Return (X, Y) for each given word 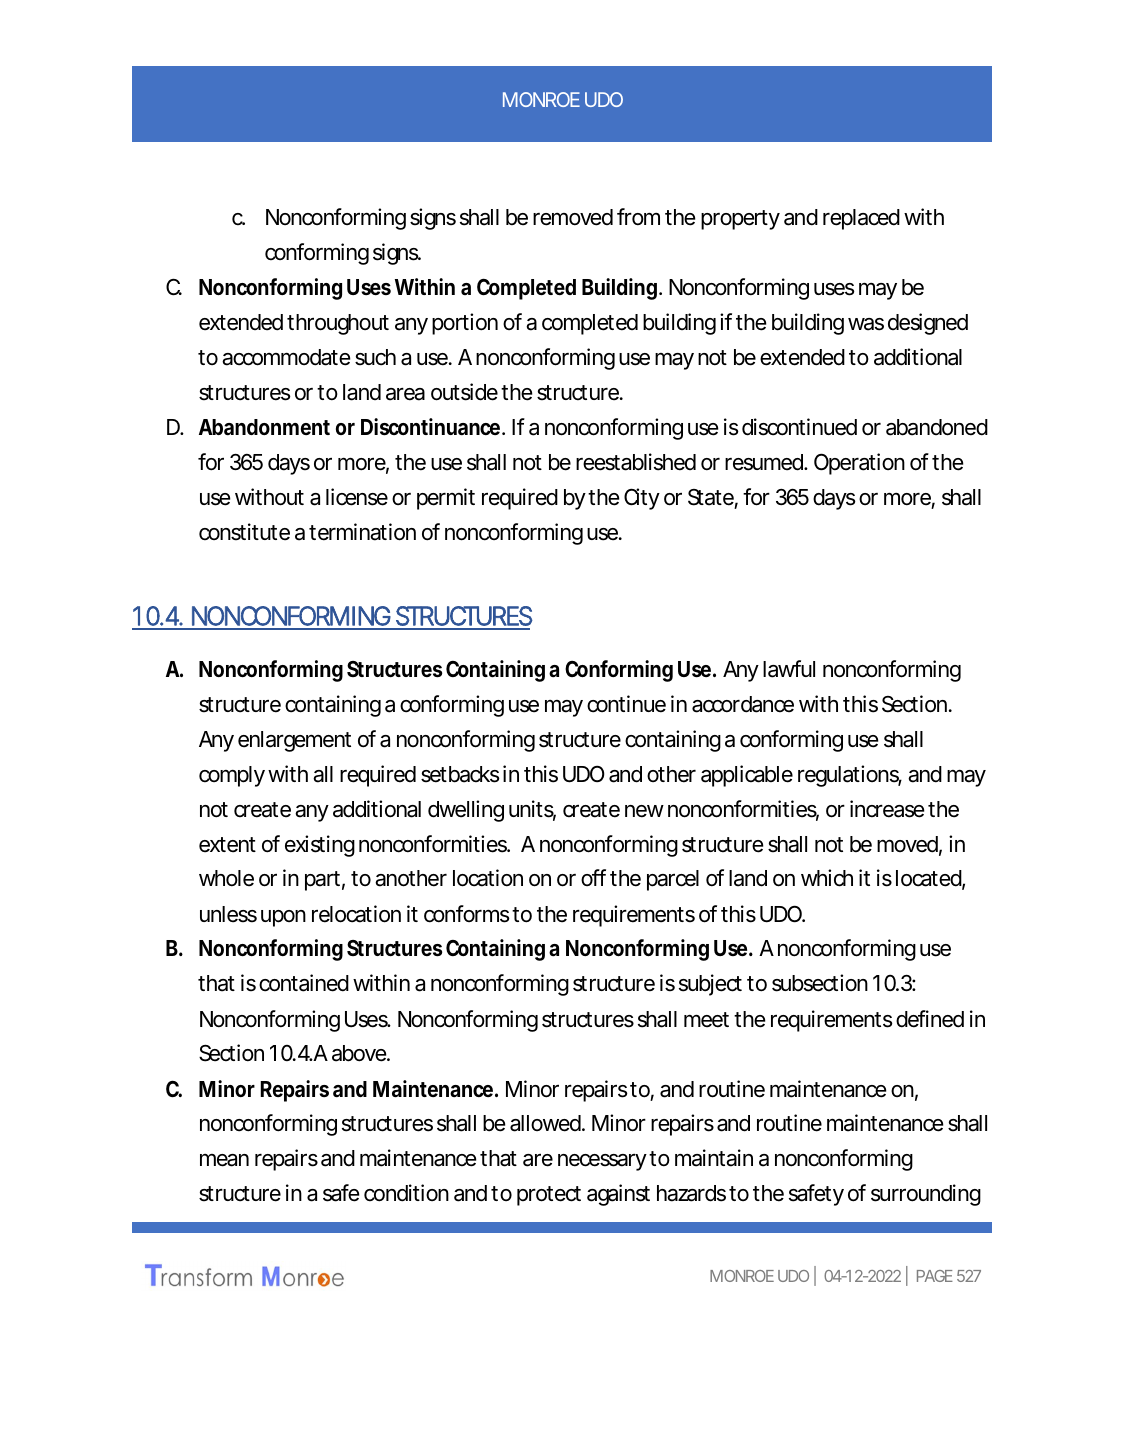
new (644, 811)
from (638, 217)
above (359, 1053)
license (357, 497)
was (866, 324)
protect (549, 1196)
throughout (338, 324)
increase (887, 809)
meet (706, 1020)
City (642, 499)
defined (930, 1019)
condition (406, 1193)
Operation (859, 464)
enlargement (294, 741)
